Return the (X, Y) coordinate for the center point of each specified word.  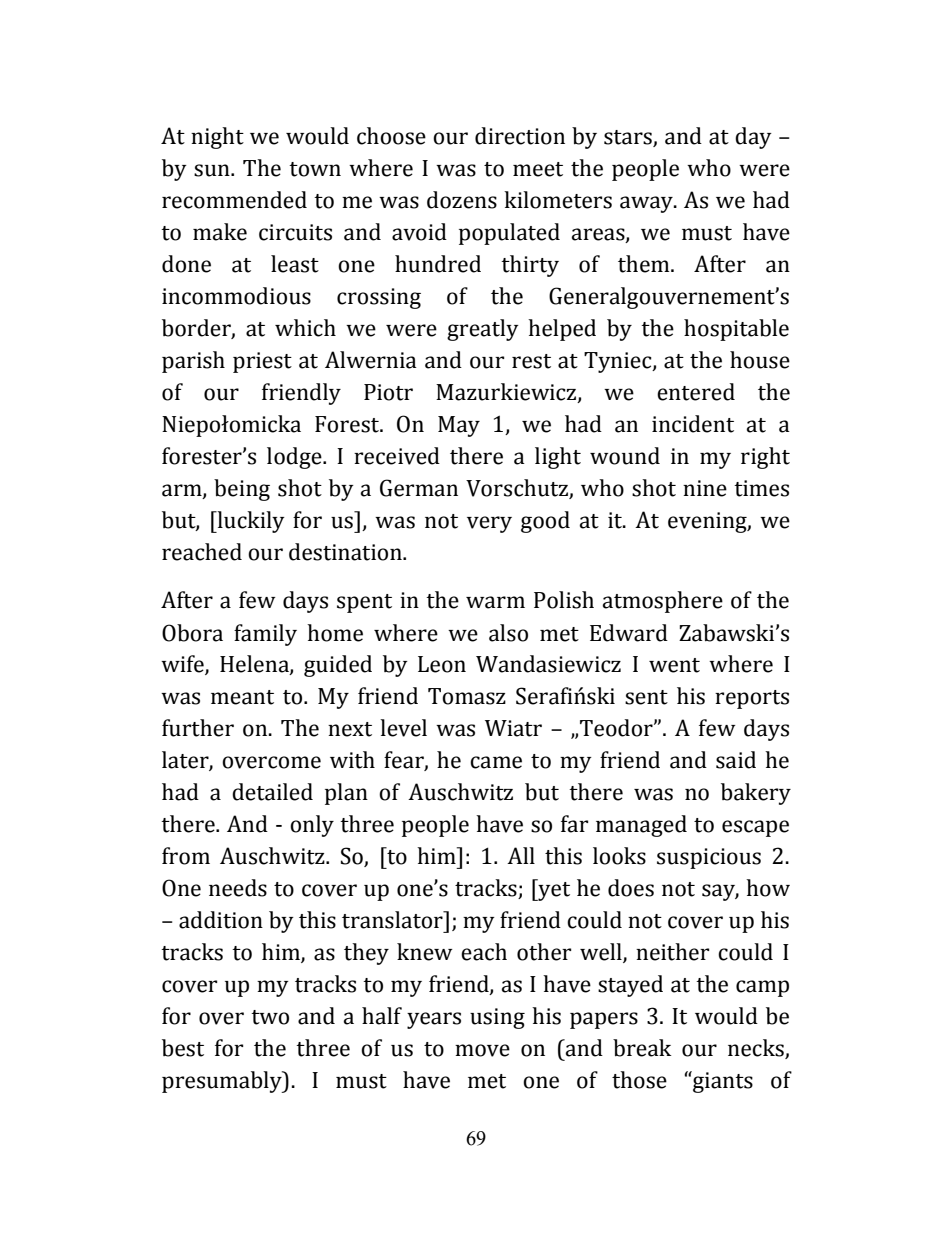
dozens (462, 200)
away (647, 204)
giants (722, 1082)
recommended (234, 200)
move (482, 1050)
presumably (223, 1082)
